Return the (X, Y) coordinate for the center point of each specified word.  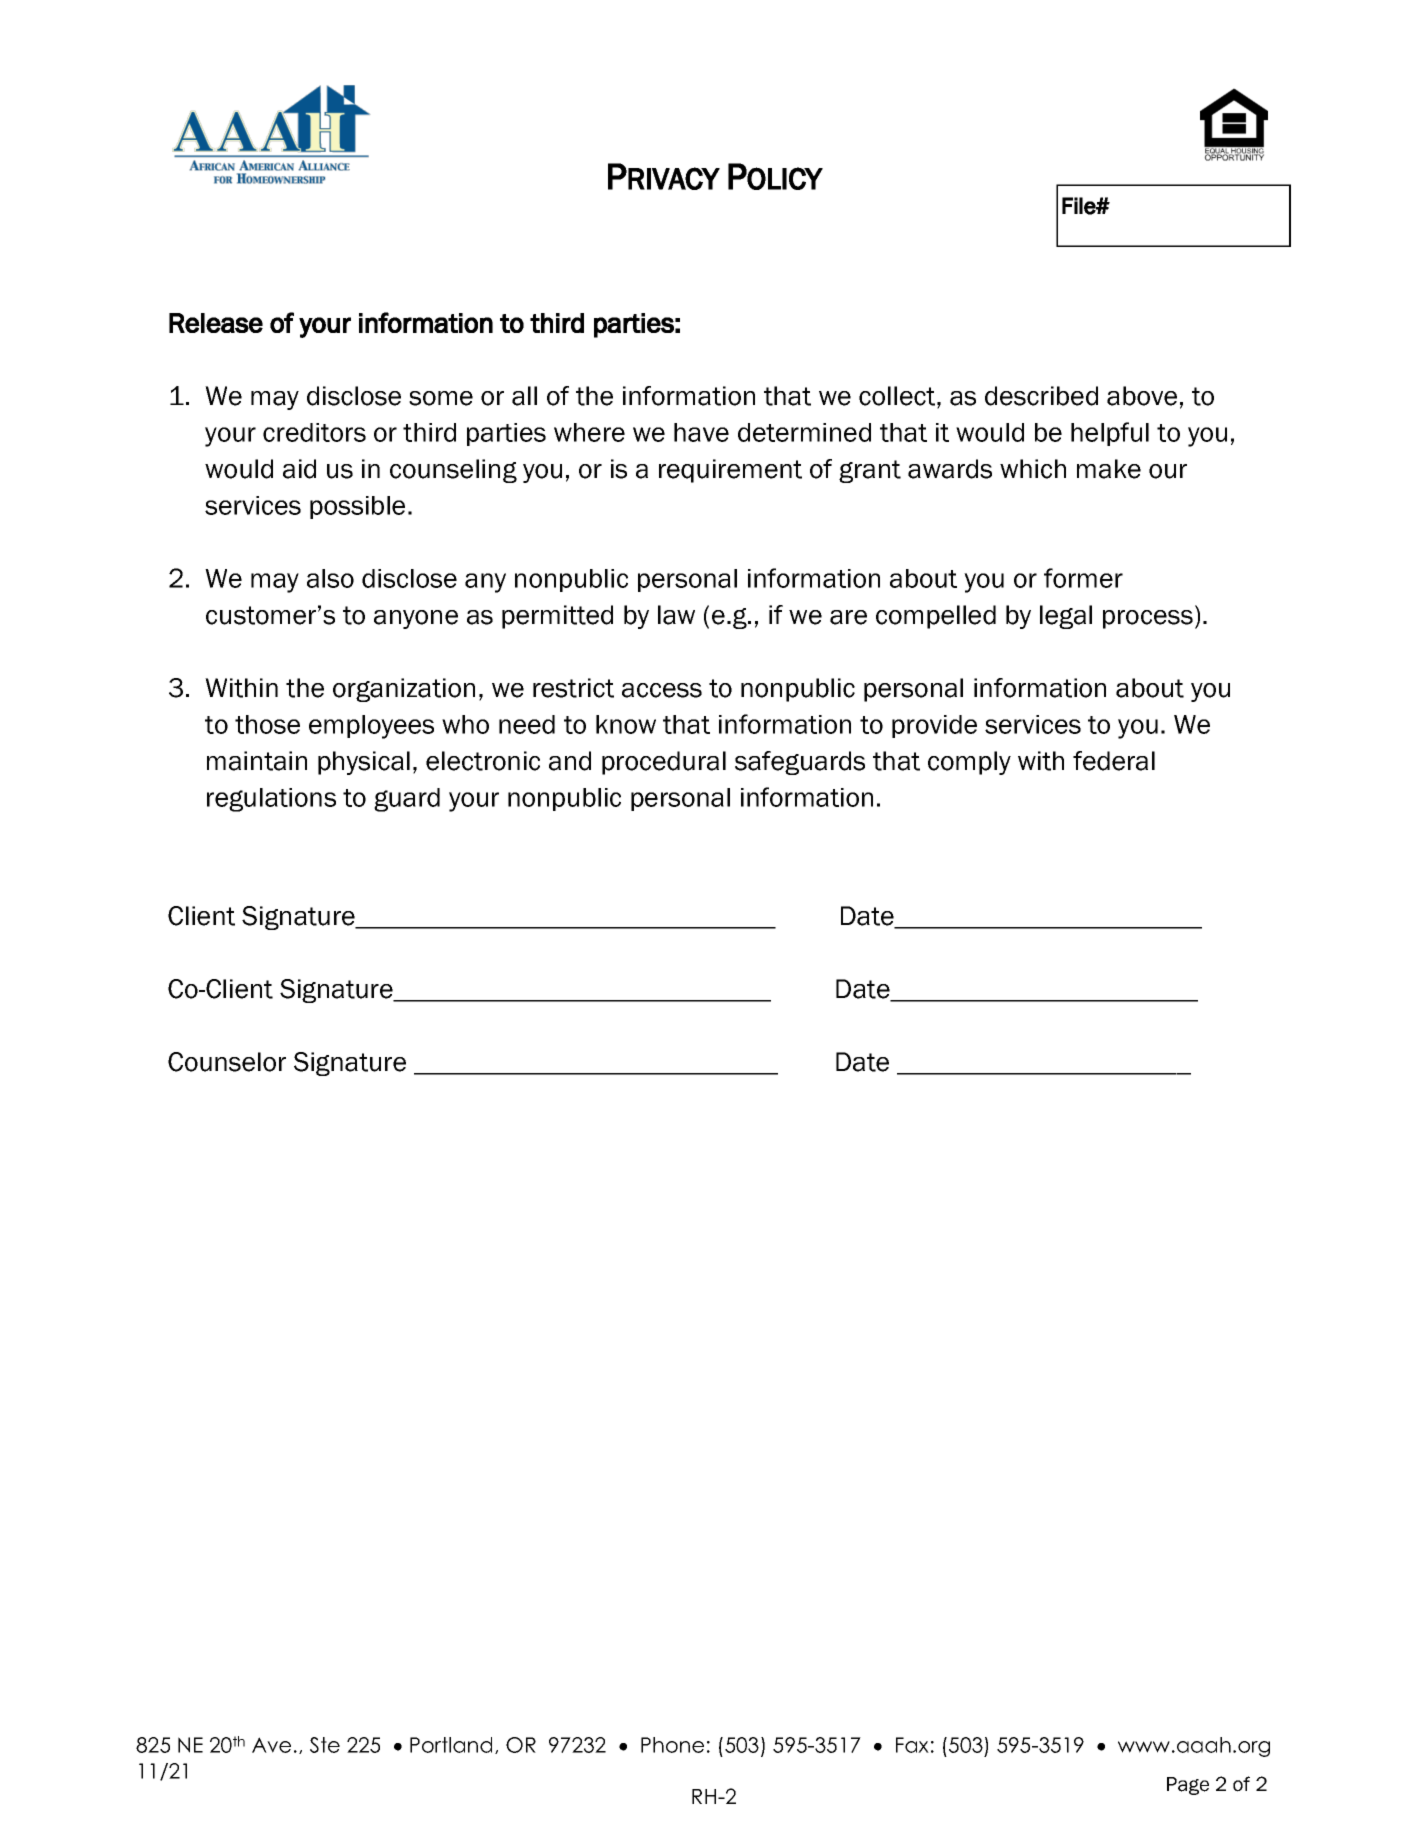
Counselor (227, 1062)
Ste (325, 1745)
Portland (451, 1745)
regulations (271, 800)
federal (1114, 761)
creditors (314, 432)
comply (969, 763)
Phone (672, 1745)
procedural (664, 763)
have (701, 432)
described (1041, 396)
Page (1188, 1786)
